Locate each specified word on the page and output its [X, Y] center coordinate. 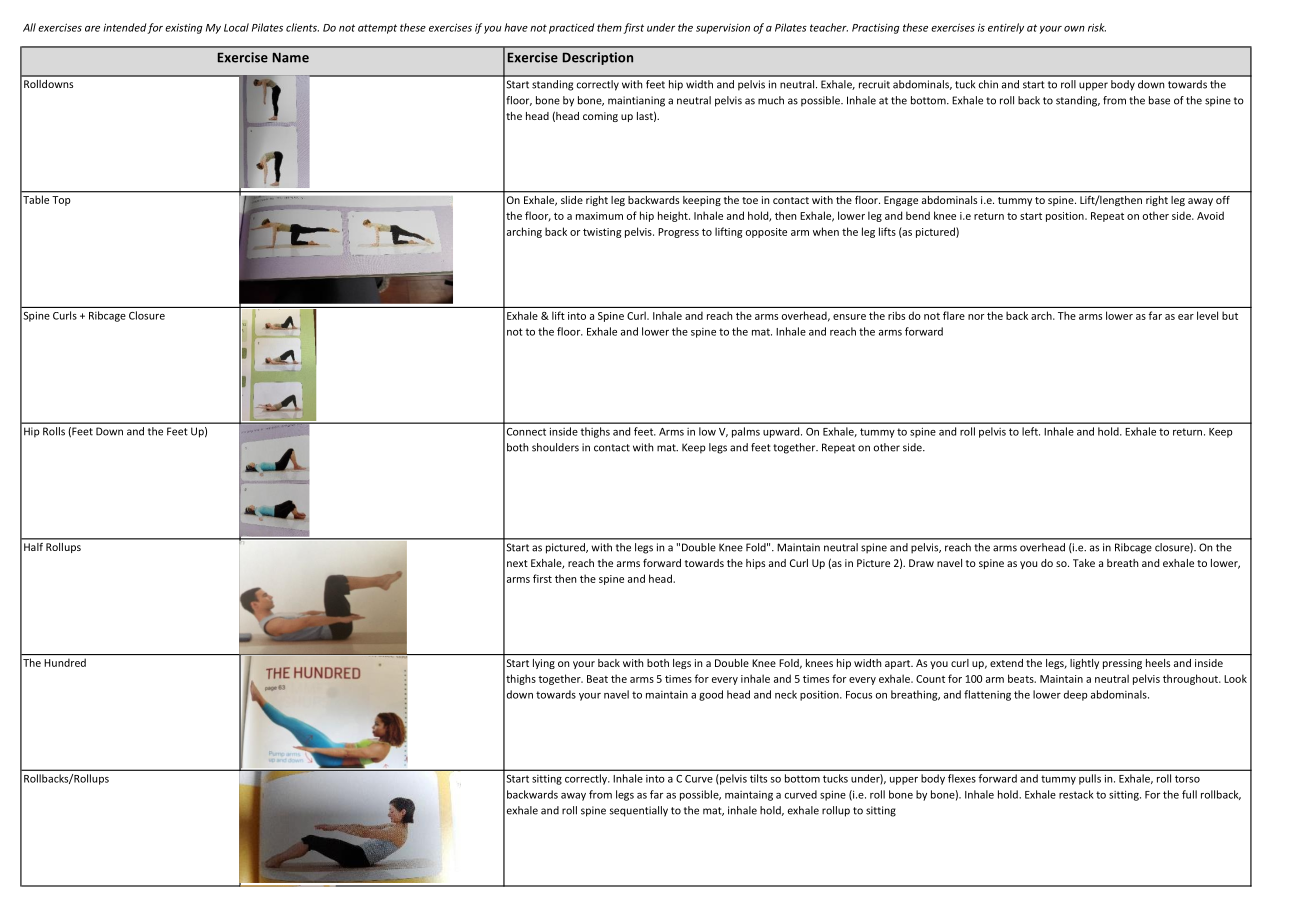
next [517, 563]
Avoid [1210, 215]
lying [544, 664]
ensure [849, 317]
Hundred [65, 663]
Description [598, 58]
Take [1084, 563]
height [674, 216]
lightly [1084, 664]
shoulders [555, 447]
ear [1186, 317]
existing [184, 28]
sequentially [638, 811]
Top [61, 201]
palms [746, 432]
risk [1097, 27]
